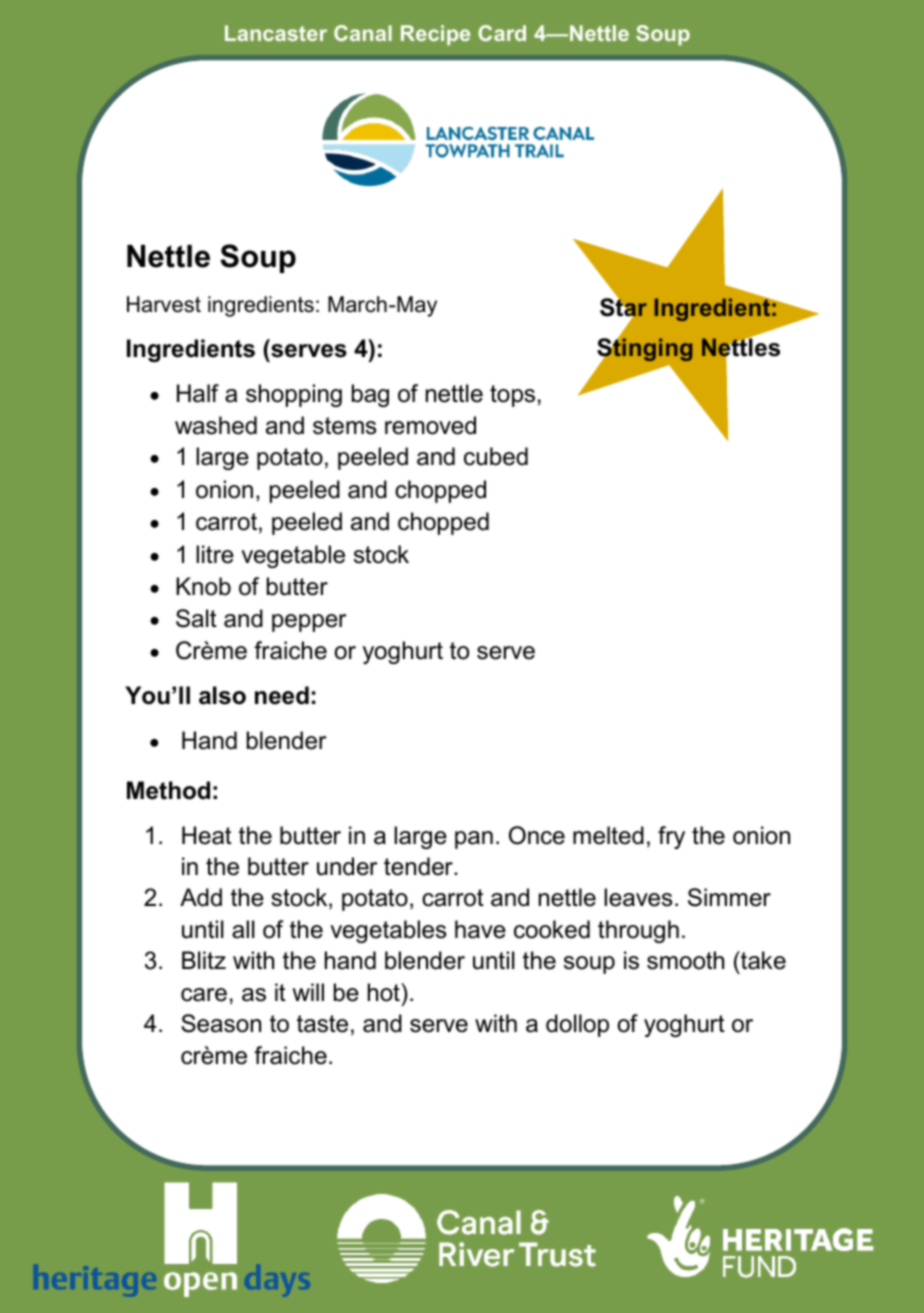 Image resolution: width=924 pixels, height=1313 pixels. What do you see at coordinates (276, 33) in the document?
I see `Lancaster` at bounding box center [276, 33].
